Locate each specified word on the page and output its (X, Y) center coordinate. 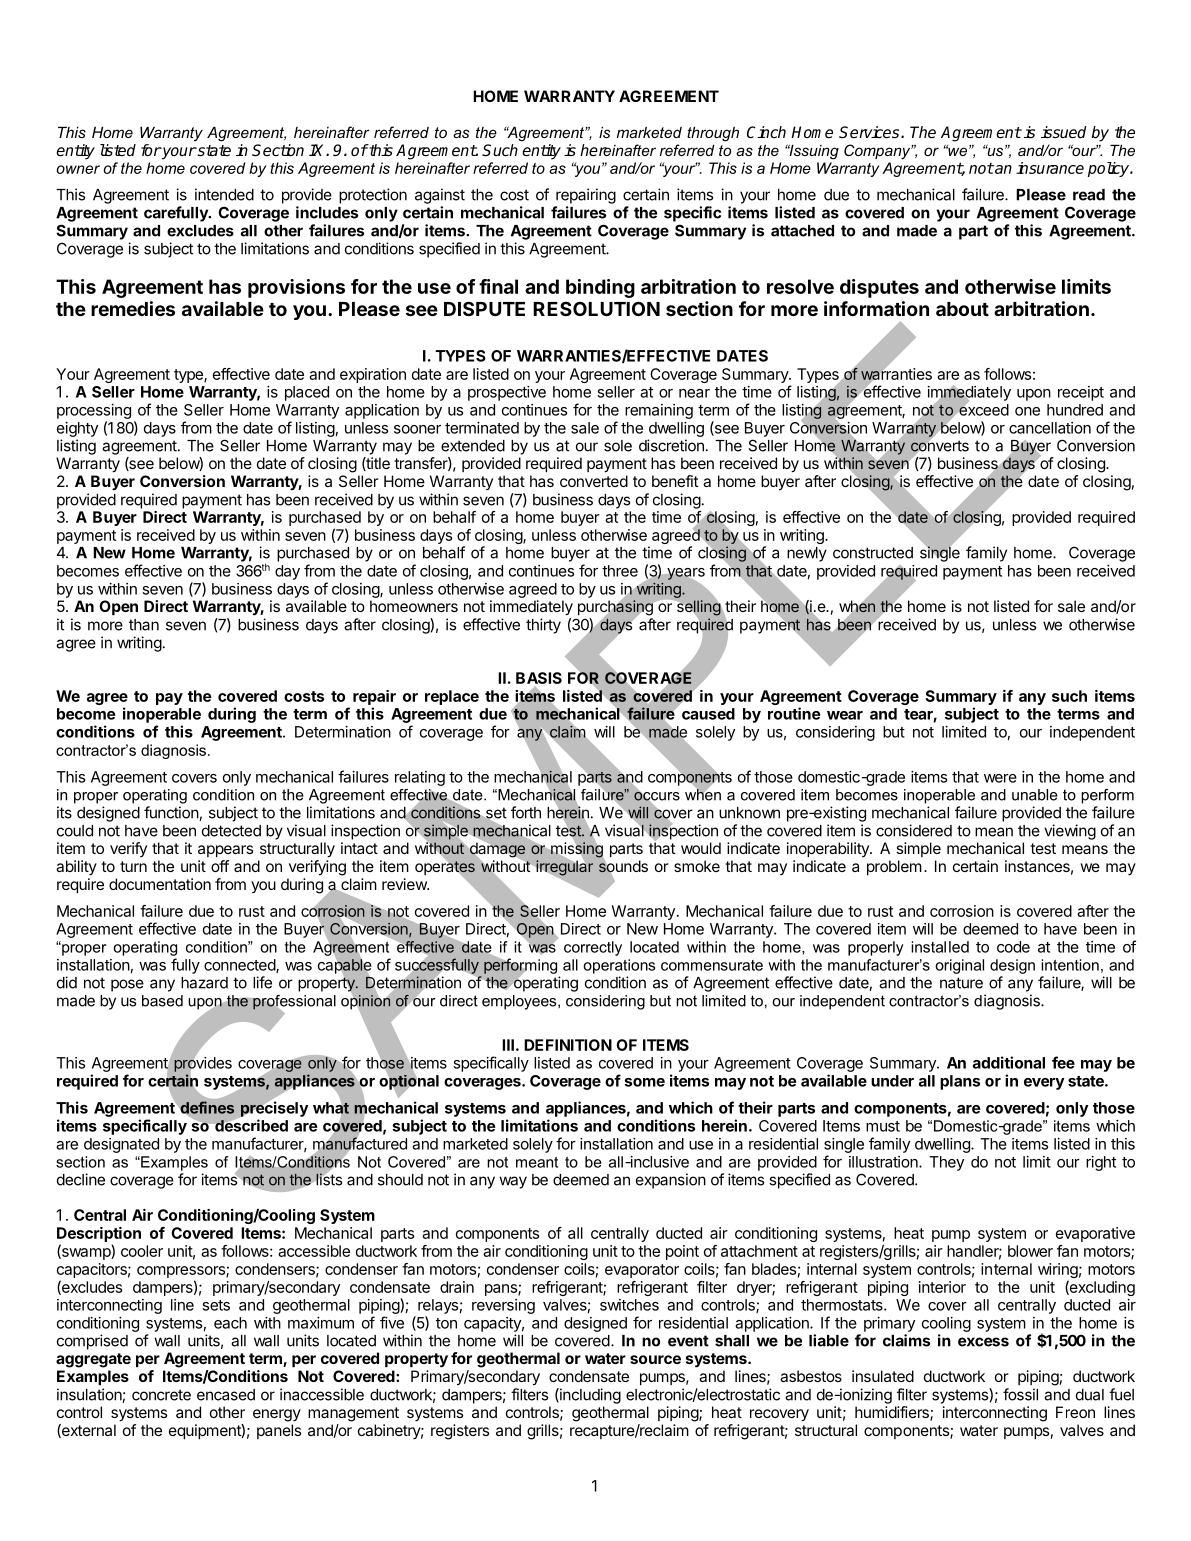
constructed (873, 553)
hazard (204, 983)
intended (224, 194)
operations (619, 966)
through (713, 134)
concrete (161, 1395)
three (620, 571)
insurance (1050, 168)
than (144, 625)
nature (961, 983)
